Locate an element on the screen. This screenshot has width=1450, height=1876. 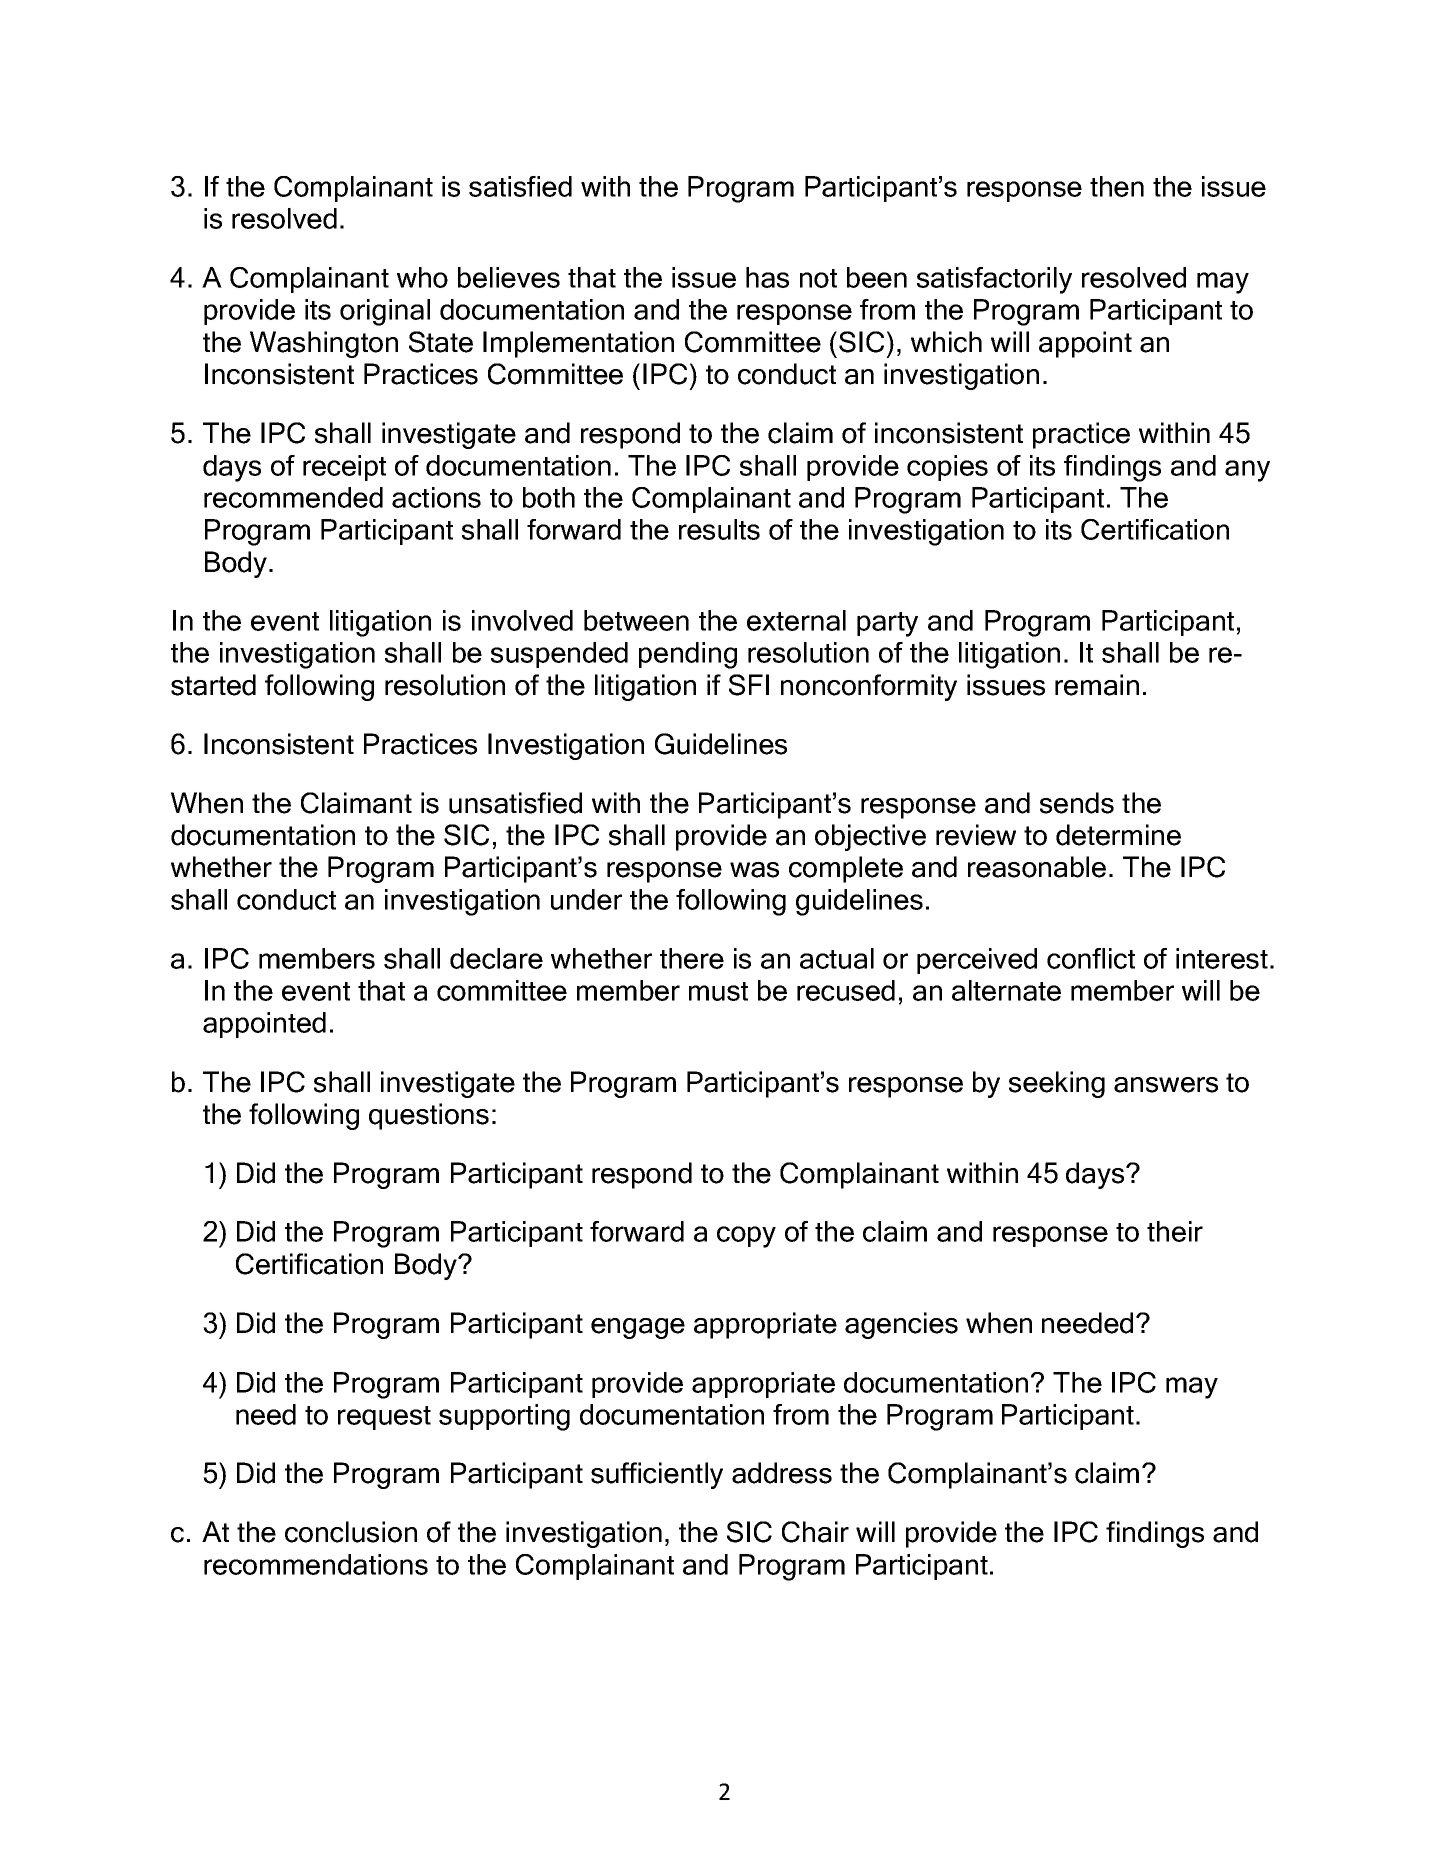
then is located at coordinates (1117, 186).
